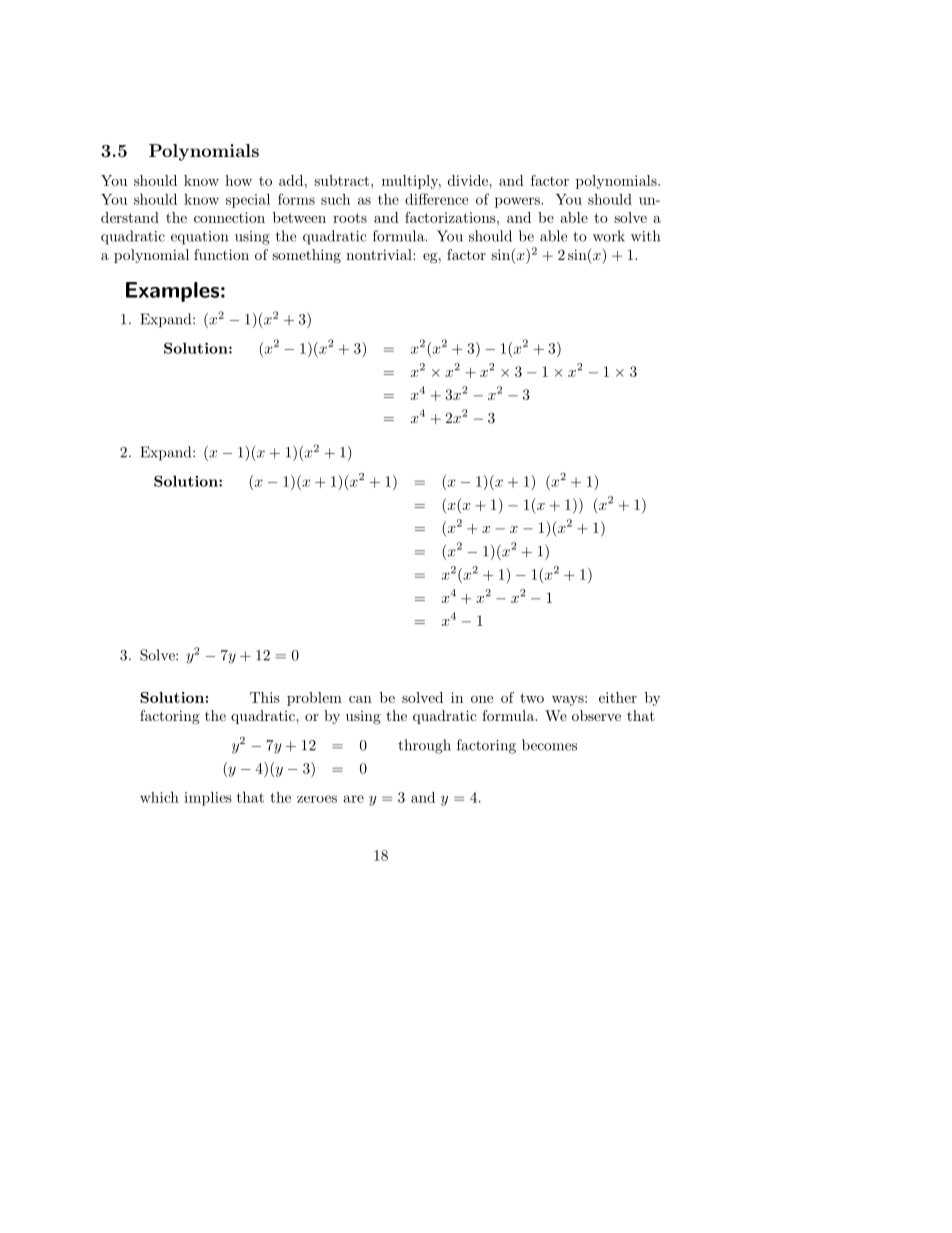 Image resolution: width=952 pixels, height=1233 pixels. I want to click on can, so click(360, 699).
